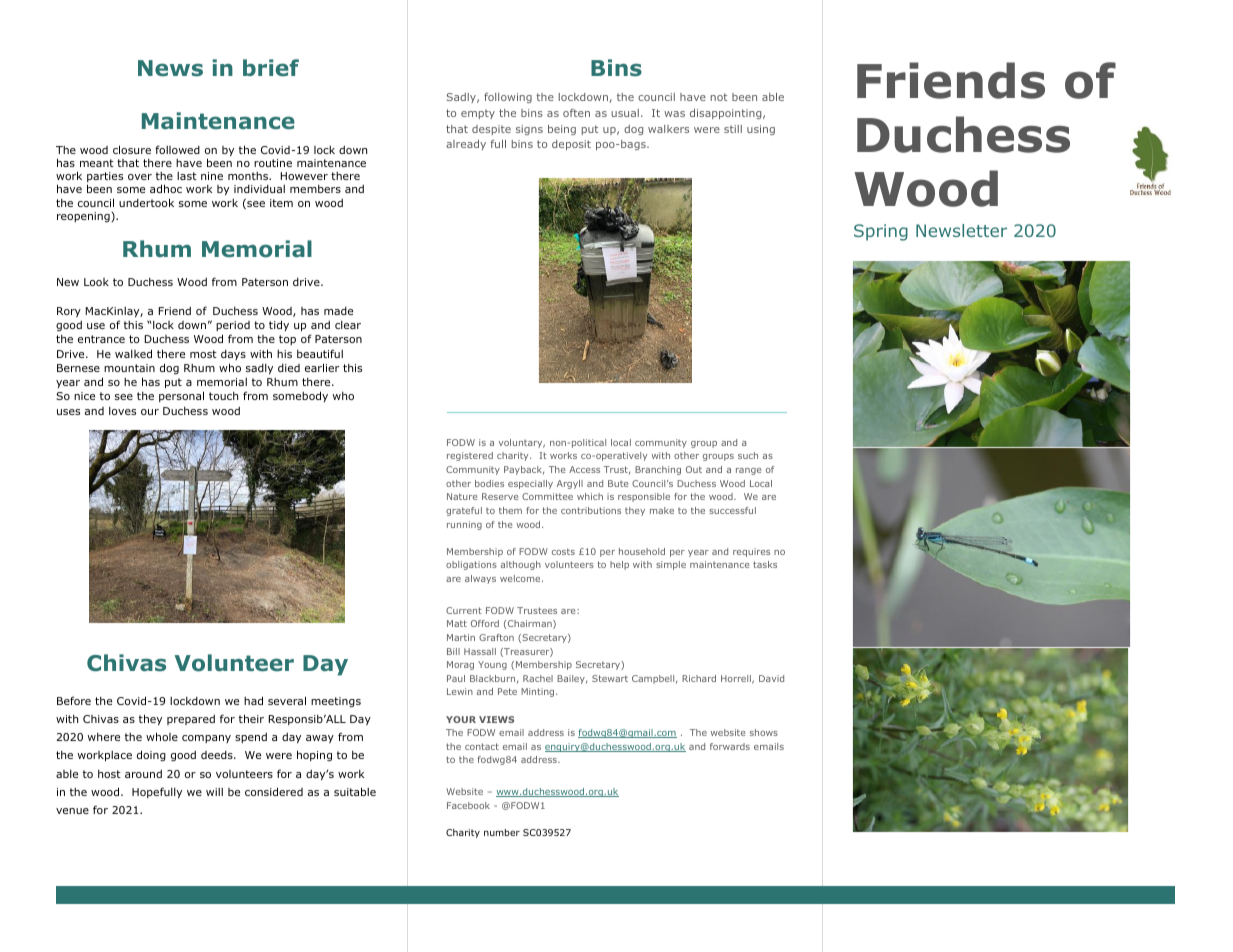 This document has height=952, width=1233. What do you see at coordinates (468, 805) in the document?
I see `Facebook` at bounding box center [468, 805].
